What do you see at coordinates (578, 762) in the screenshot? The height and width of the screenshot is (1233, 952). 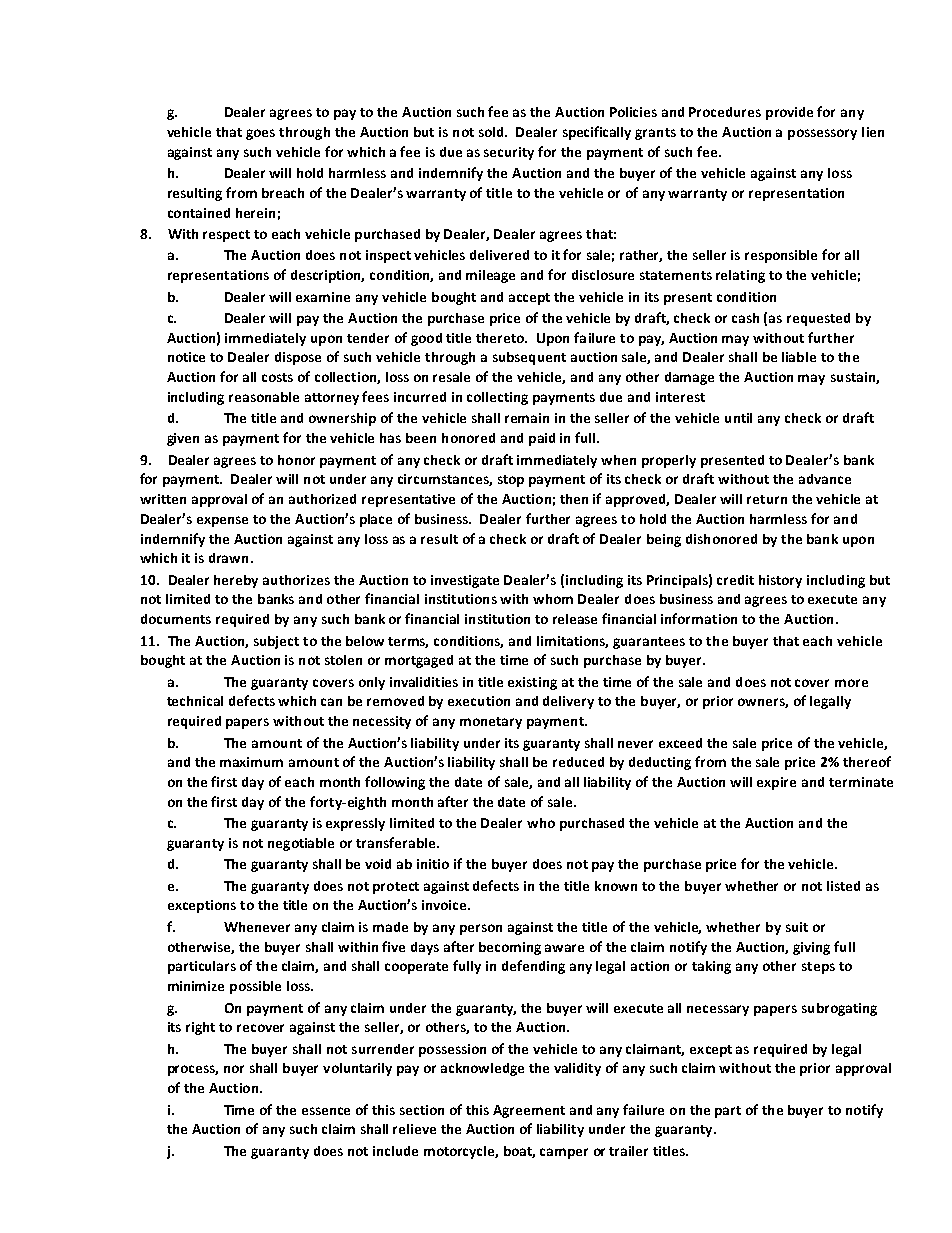 I see `reduced` at bounding box center [578, 762].
